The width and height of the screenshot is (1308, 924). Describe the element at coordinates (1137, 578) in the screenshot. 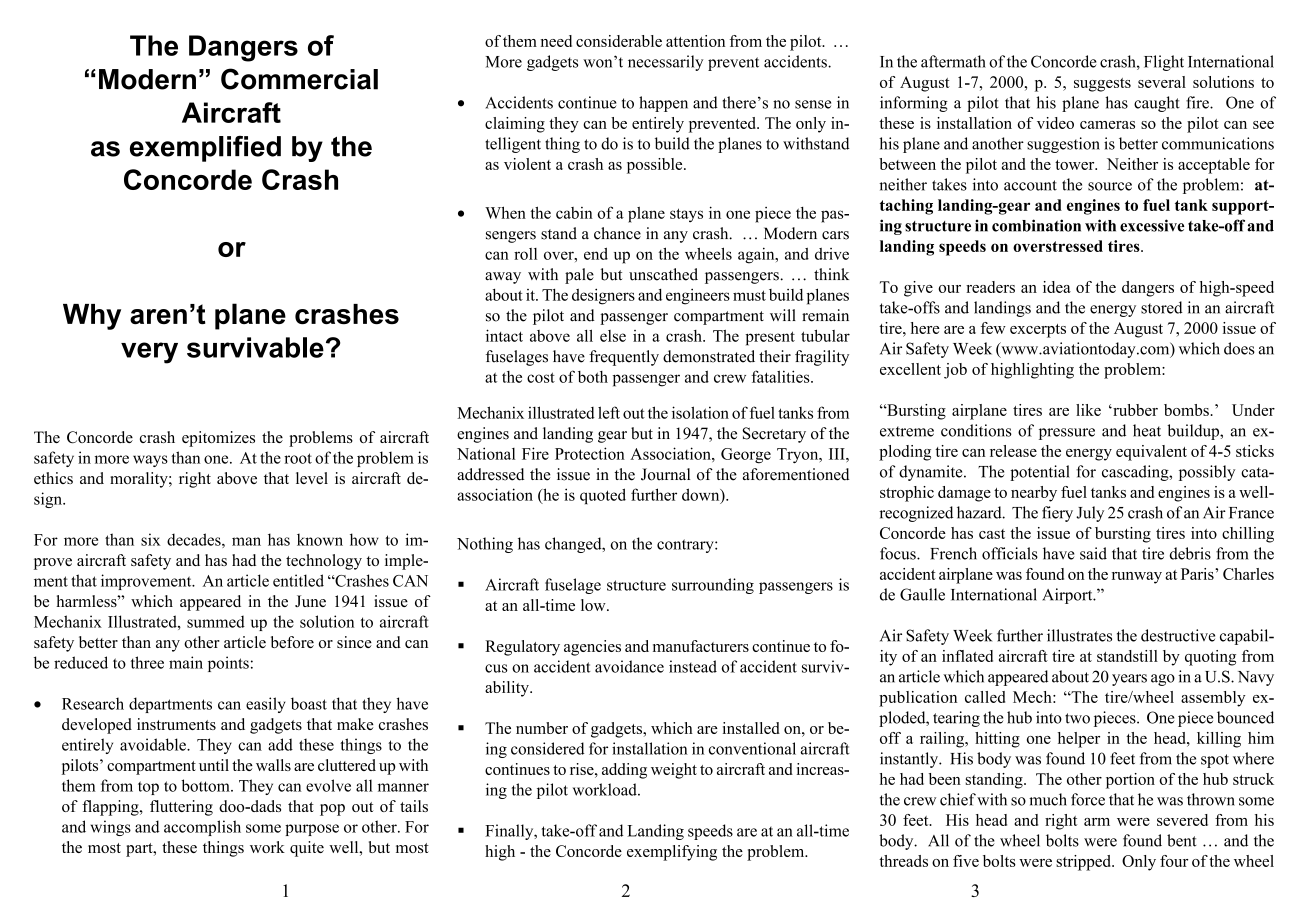

I see `runway` at that location.
